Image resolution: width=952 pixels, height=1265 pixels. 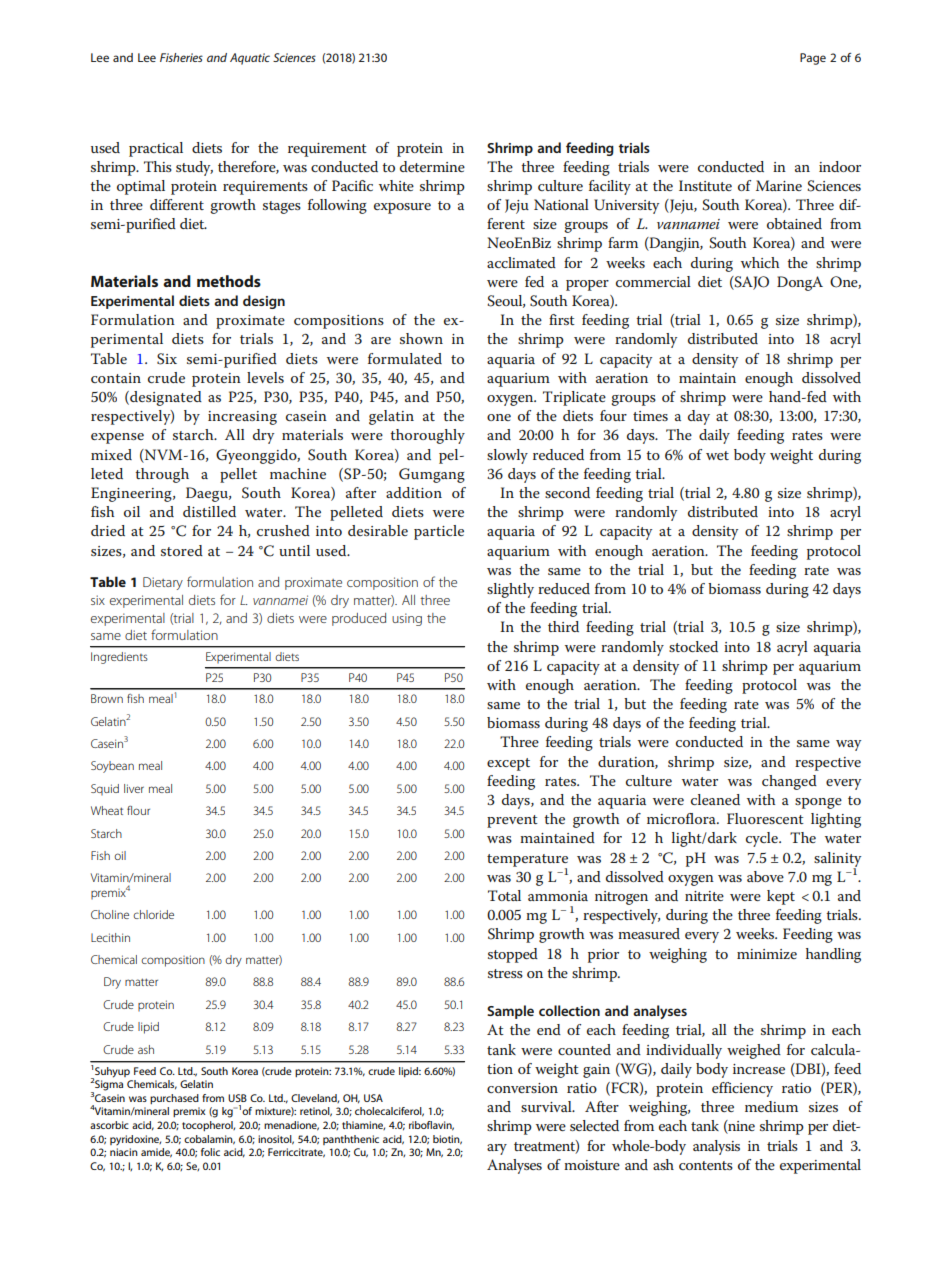 I want to click on determine, so click(x=432, y=166).
